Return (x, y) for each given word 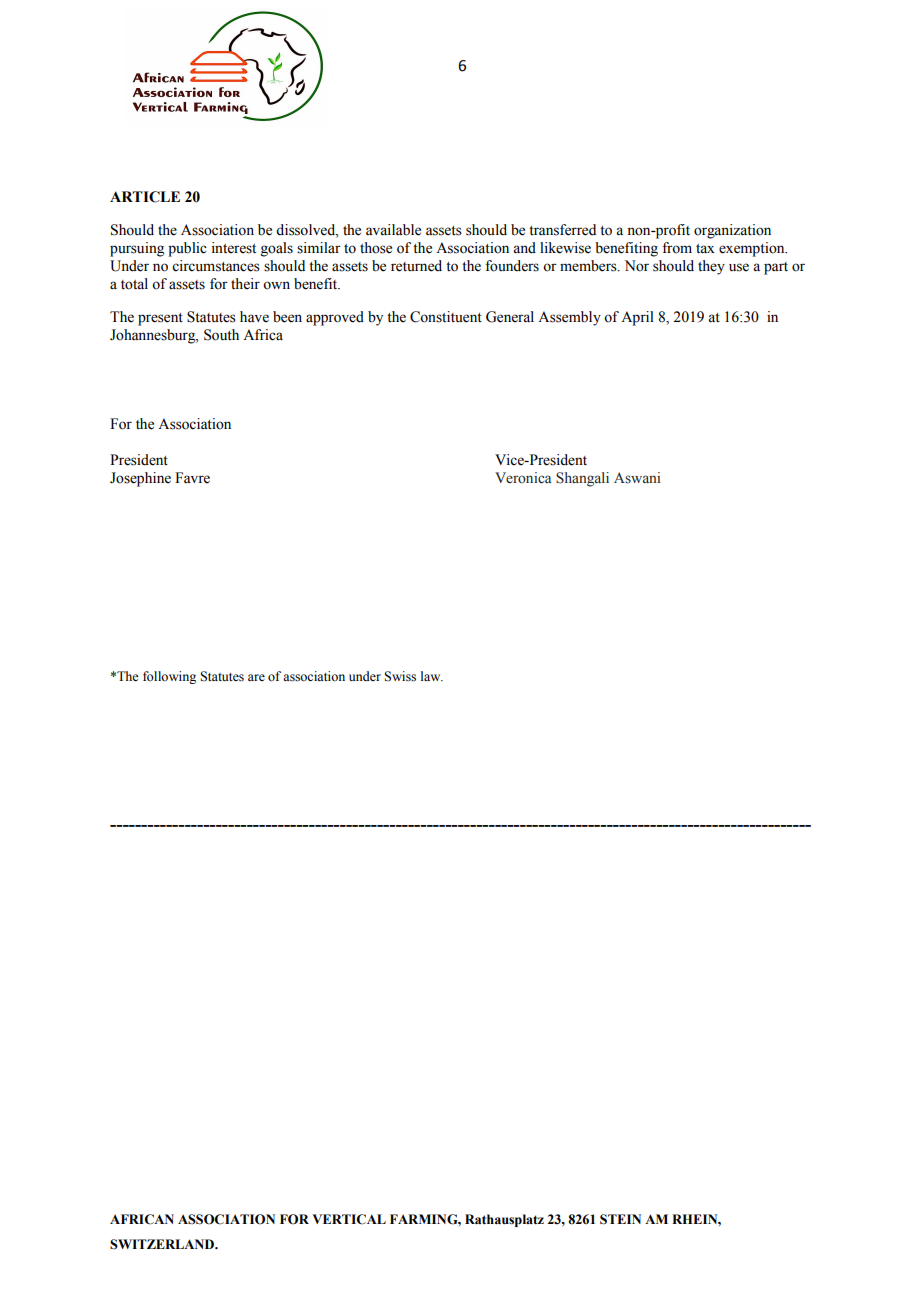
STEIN (620, 1219)
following (169, 677)
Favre (192, 478)
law (432, 676)
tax (705, 249)
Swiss (400, 676)
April (637, 318)
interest (234, 248)
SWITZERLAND (163, 1244)
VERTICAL (349, 1219)
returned (416, 266)
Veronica (523, 478)
